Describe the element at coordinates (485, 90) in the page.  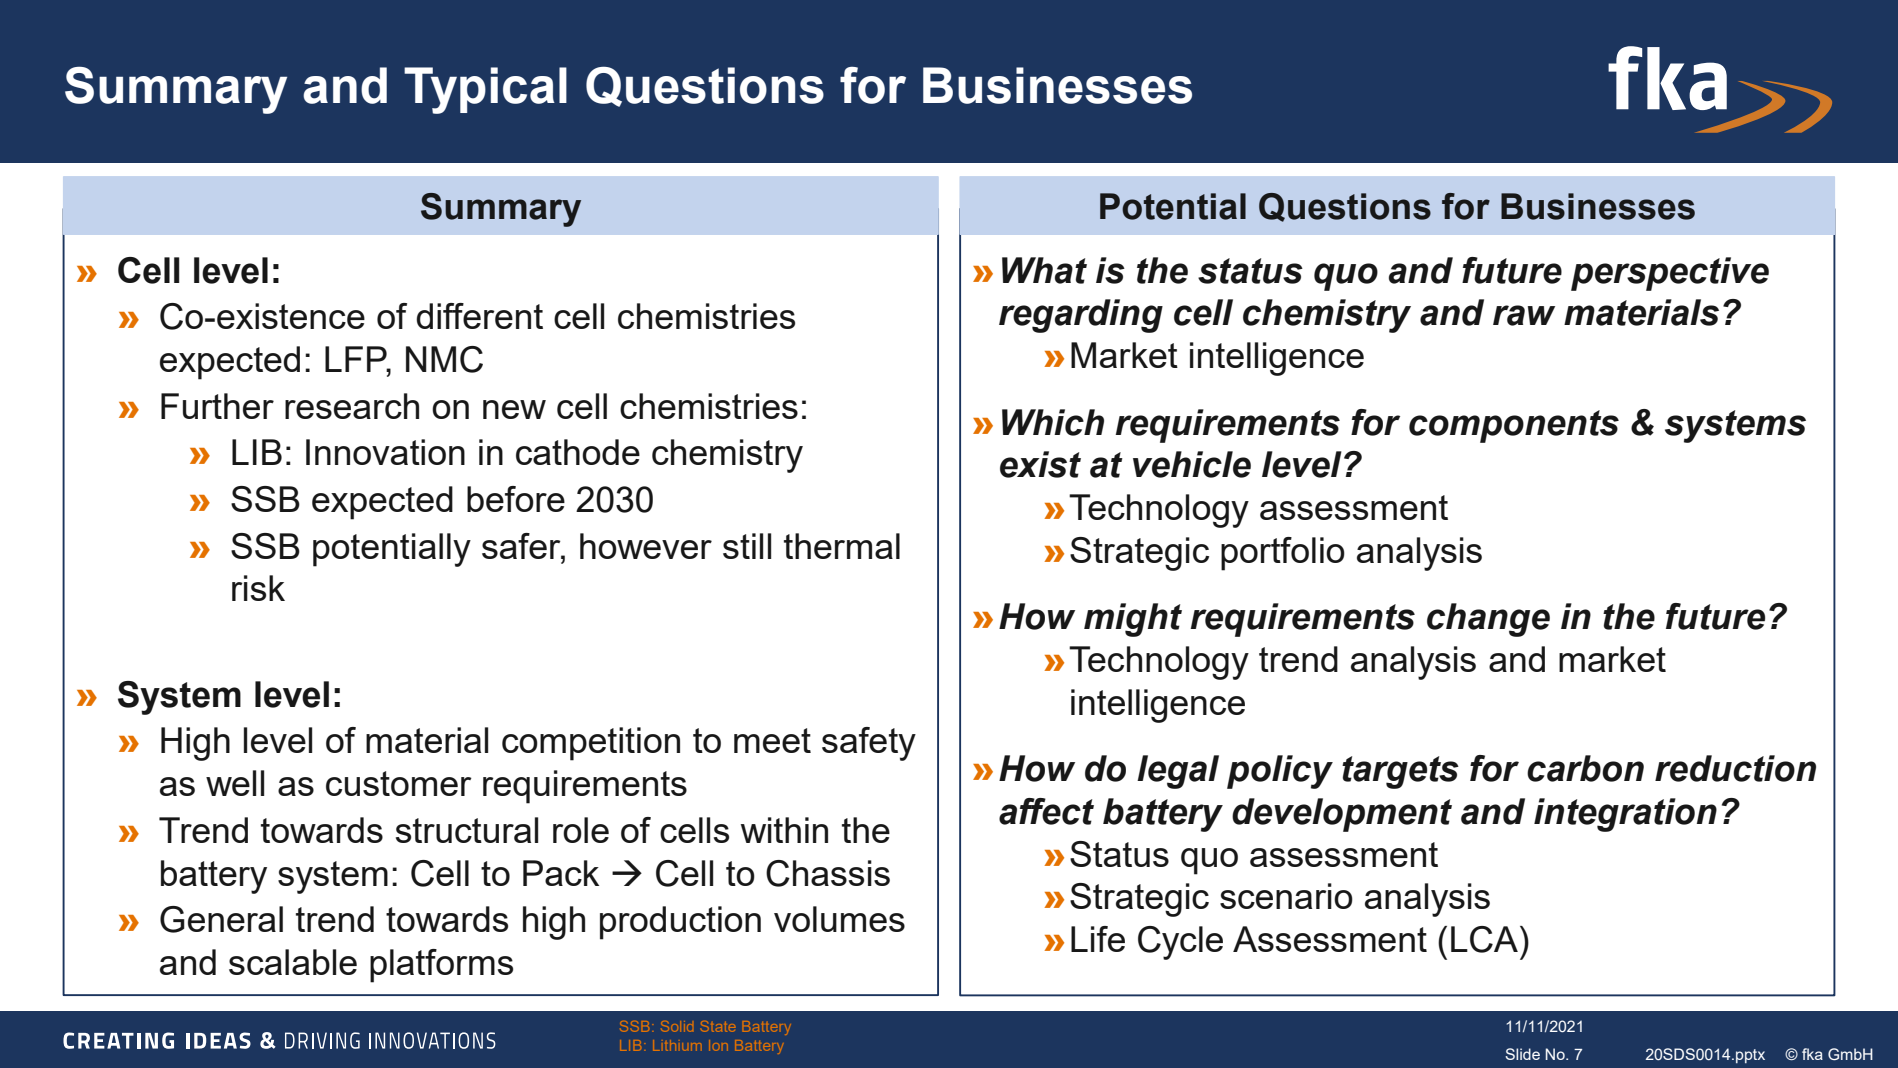
I see `Typical` at that location.
